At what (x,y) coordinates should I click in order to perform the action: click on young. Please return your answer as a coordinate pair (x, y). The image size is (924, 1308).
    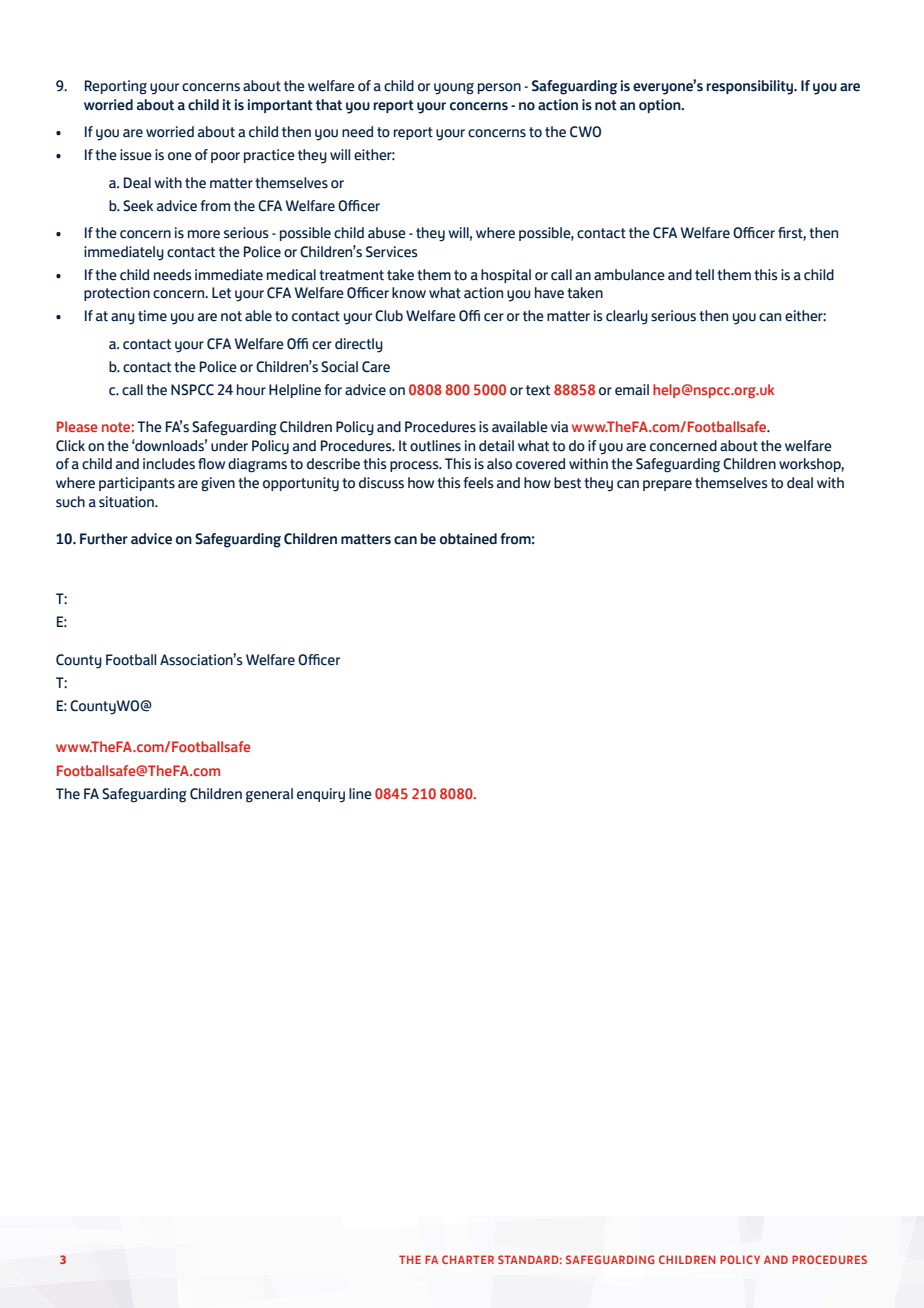
    Looking at the image, I should click on (454, 89).
